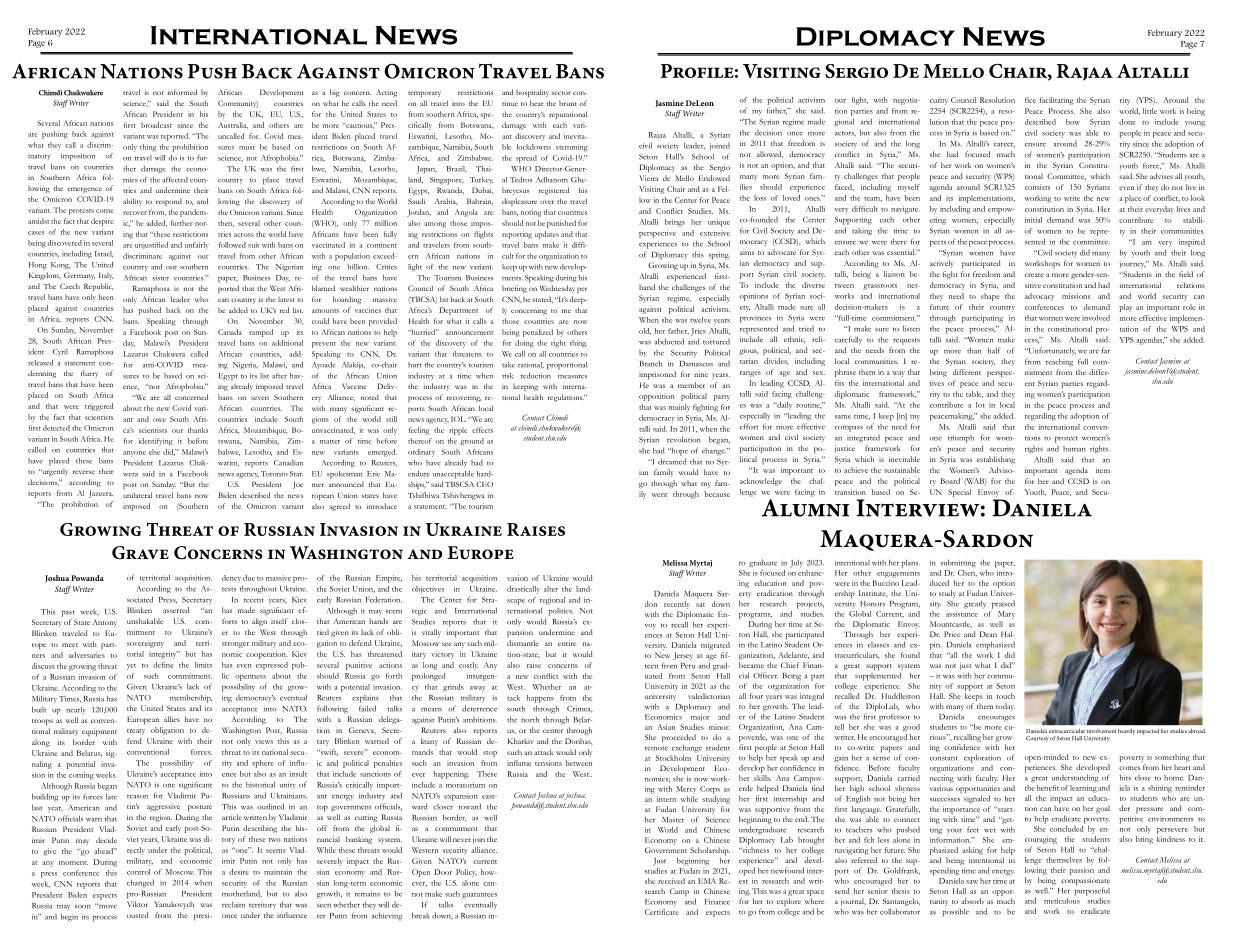 This page has width=1233, height=952. I want to click on meticulous, so click(1062, 899).
